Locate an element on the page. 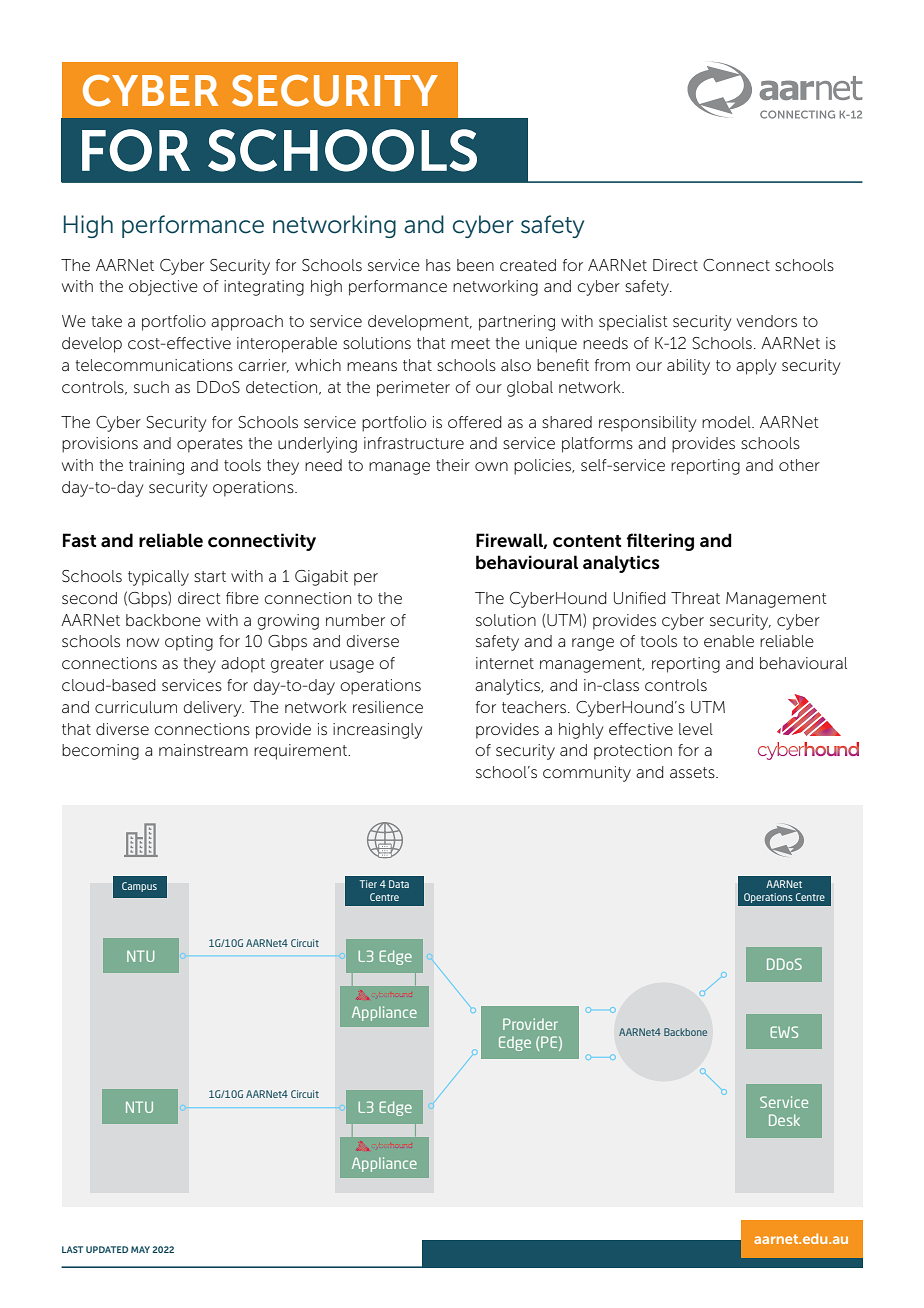  objective is located at coordinates (163, 288).
